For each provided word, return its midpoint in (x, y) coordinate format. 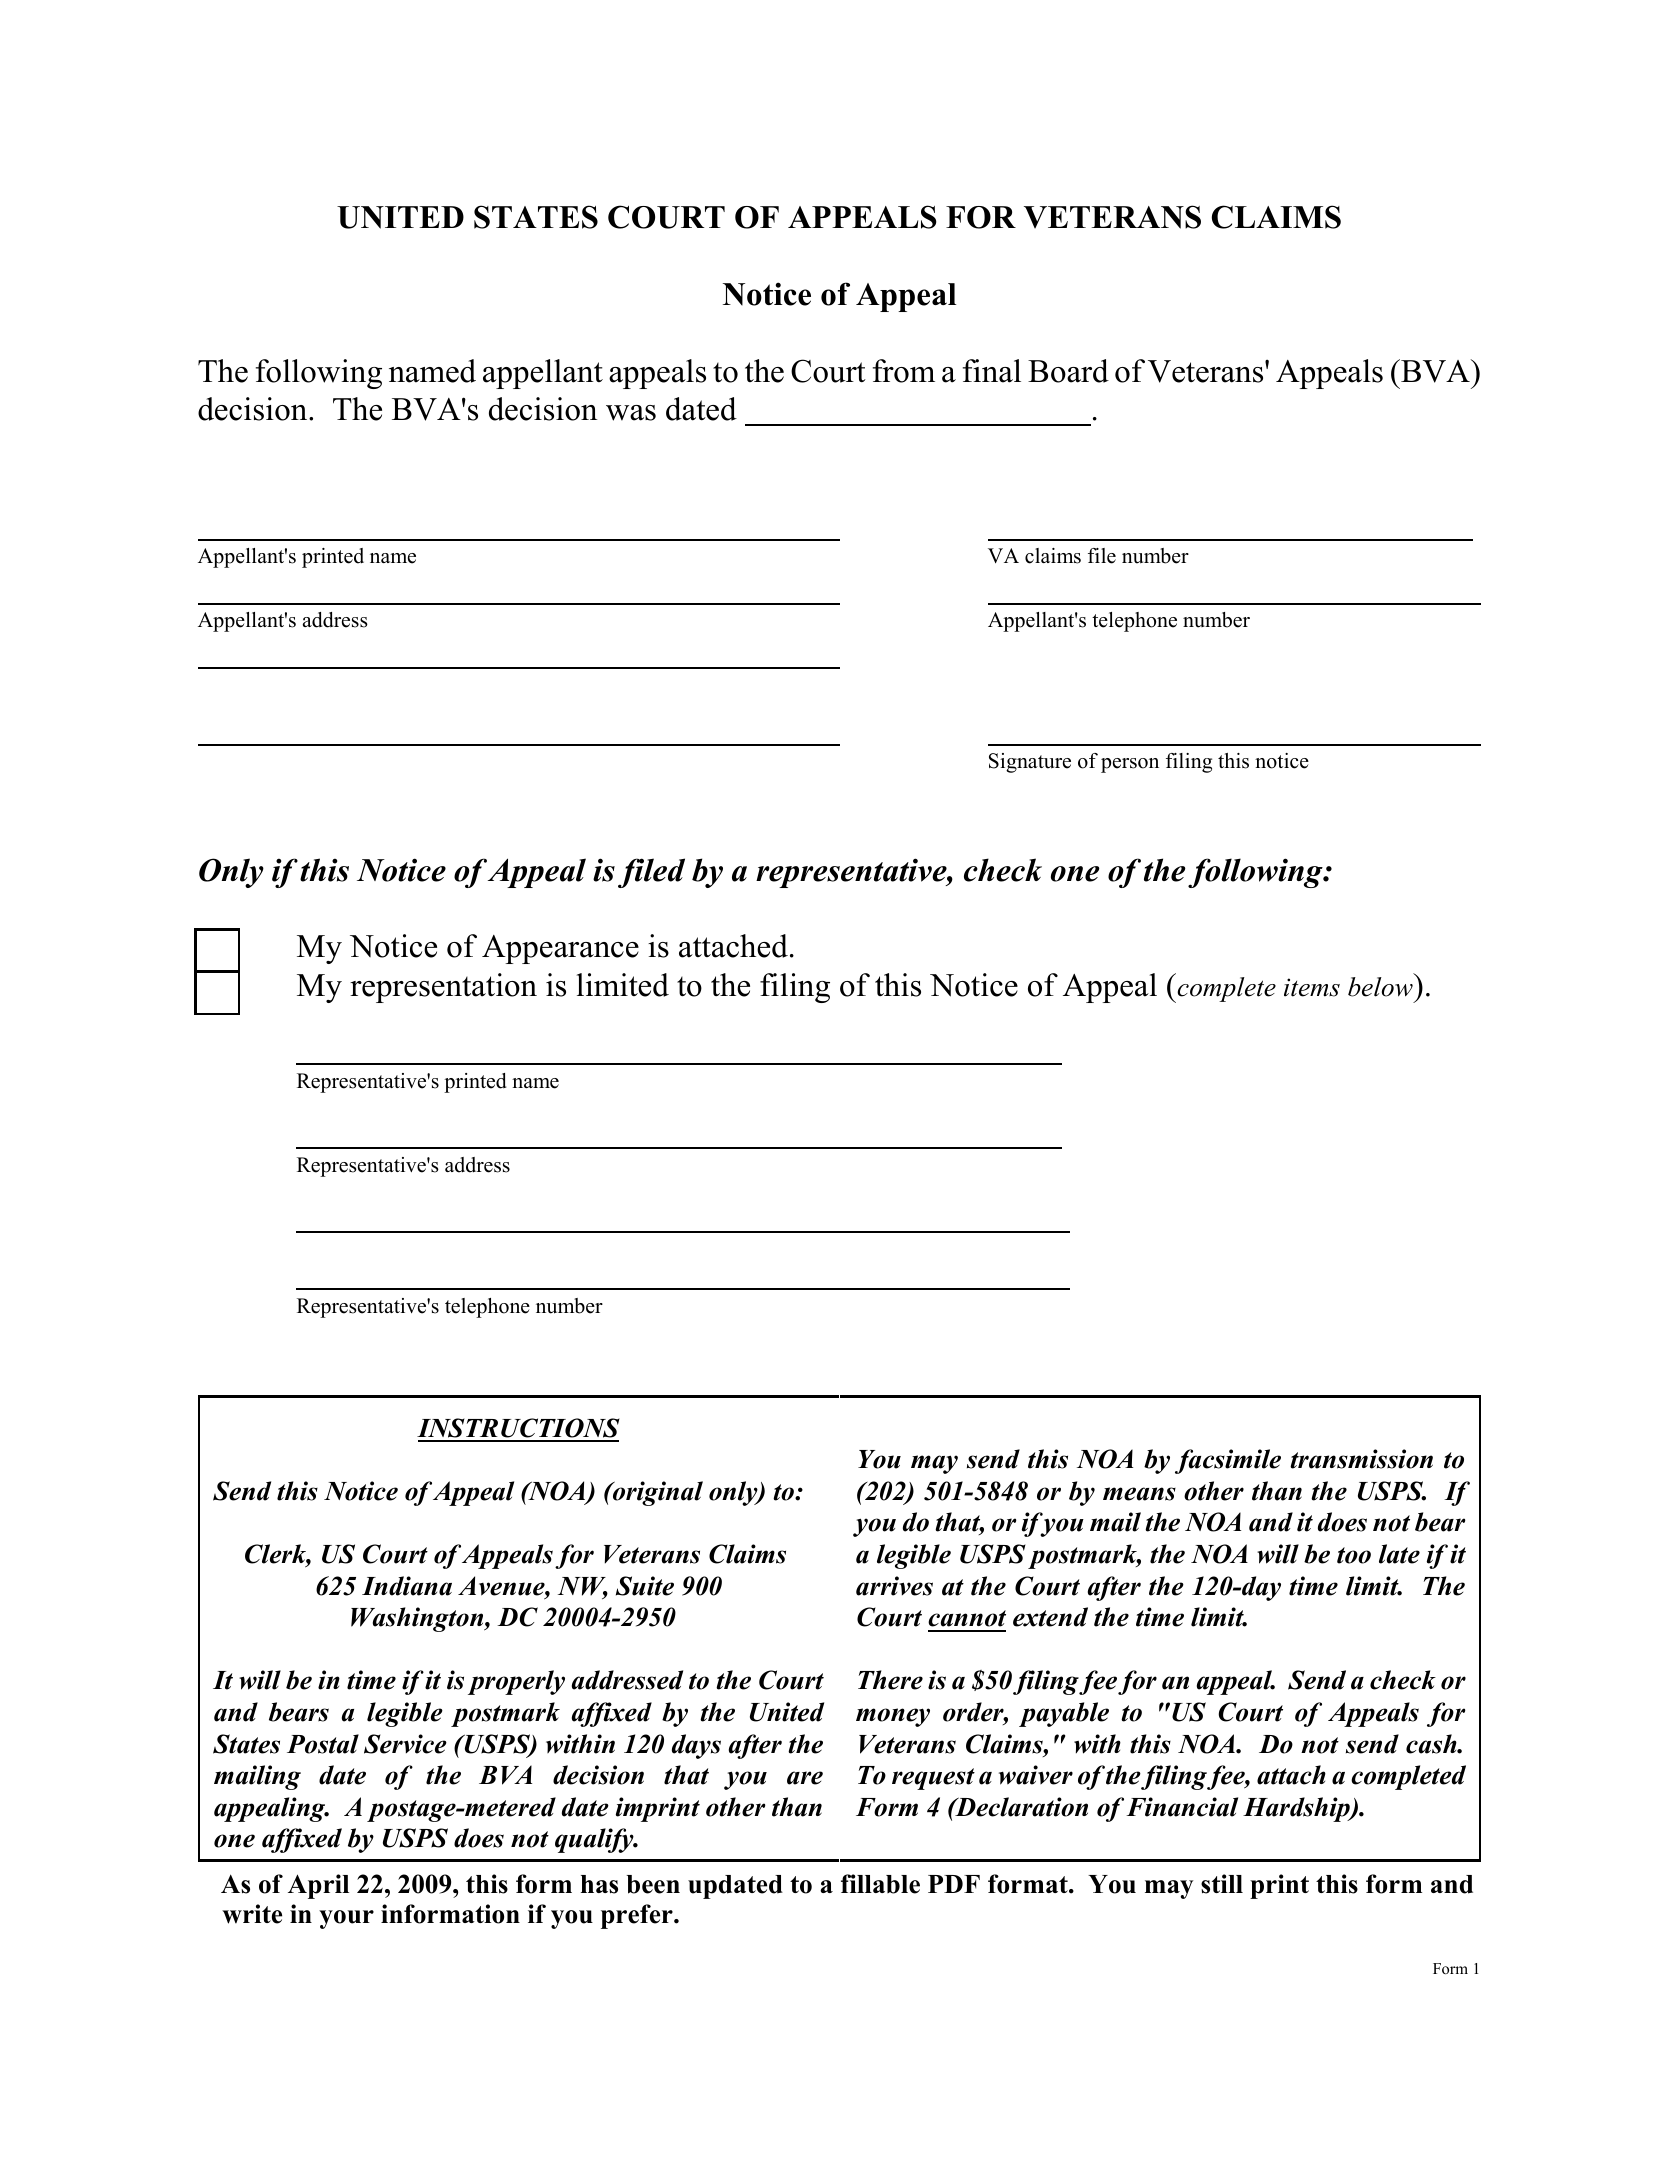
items (1312, 987)
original (656, 1493)
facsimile (1228, 1461)
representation (443, 988)
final (992, 371)
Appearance (560, 949)
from (904, 371)
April (318, 1886)
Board (1068, 371)
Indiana (407, 1586)
